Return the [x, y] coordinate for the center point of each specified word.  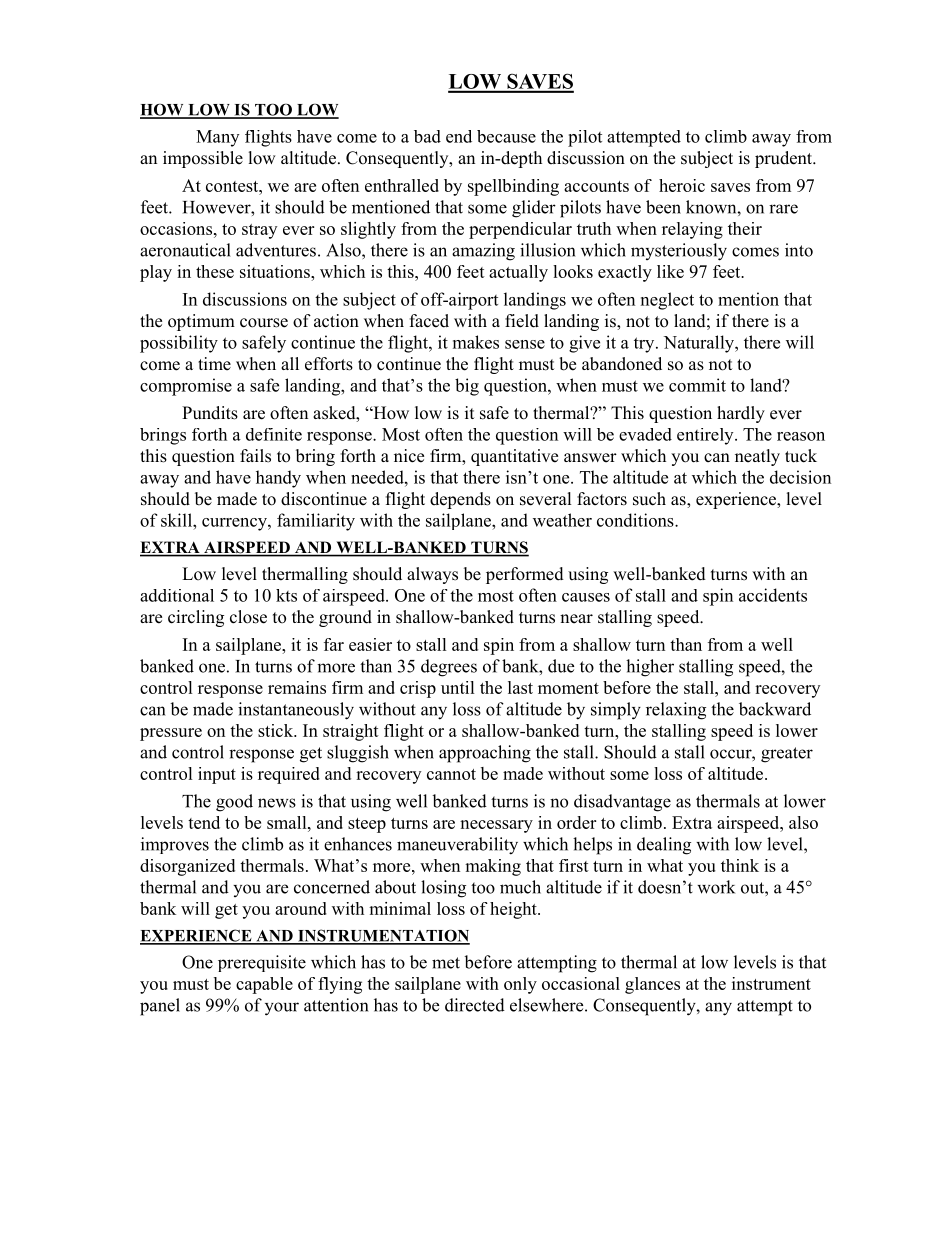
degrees [449, 668]
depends [460, 500]
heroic [682, 185]
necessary [496, 826]
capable [264, 985]
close [248, 617]
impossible [203, 159]
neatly [757, 457]
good [234, 803]
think [740, 865]
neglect [667, 301]
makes [476, 342]
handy [278, 479]
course [264, 323]
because [506, 136]
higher [650, 668]
